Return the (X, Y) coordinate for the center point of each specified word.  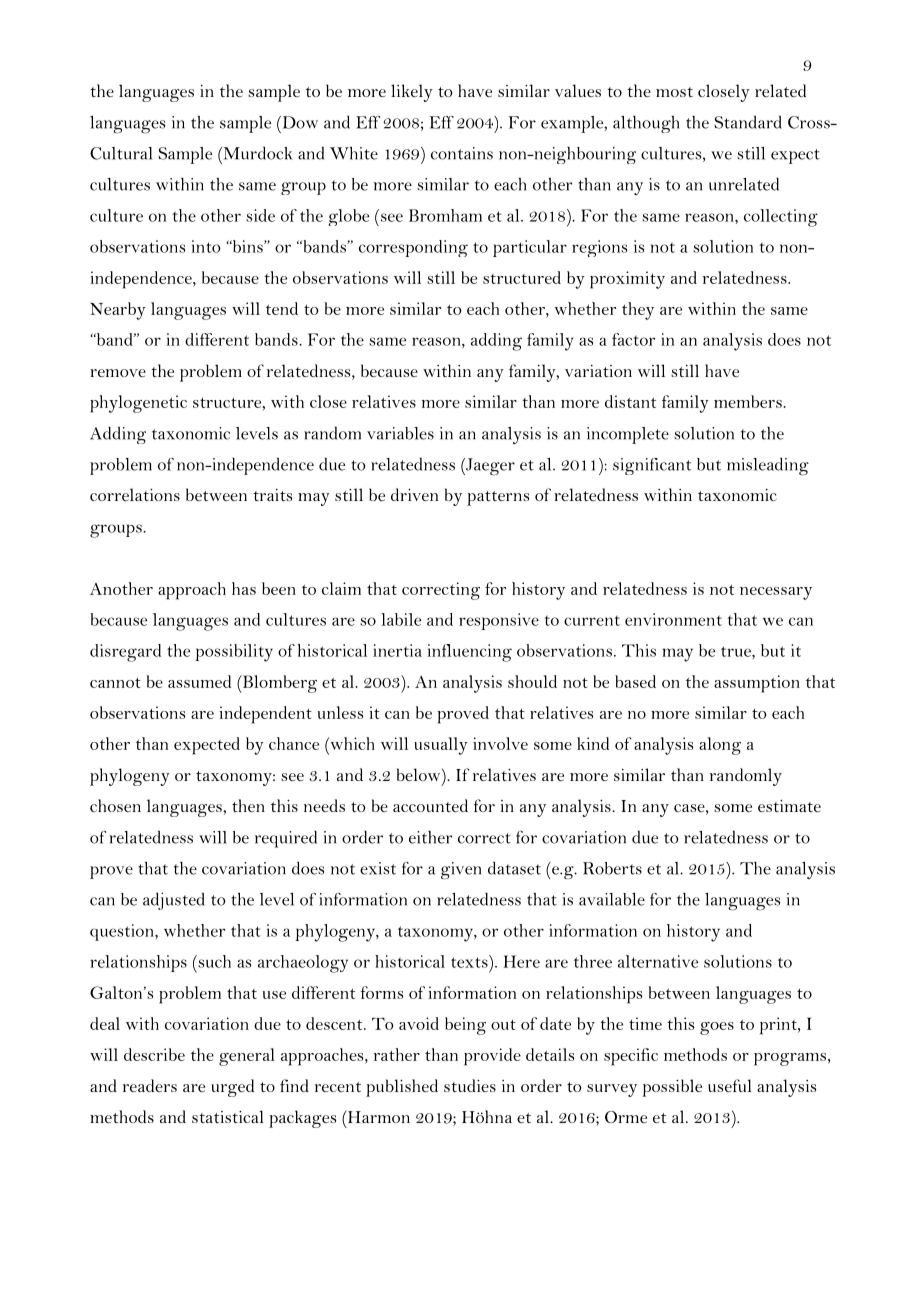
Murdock (257, 153)
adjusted (174, 901)
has (244, 588)
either (431, 837)
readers (150, 1085)
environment (673, 619)
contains (462, 153)
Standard (748, 122)
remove (118, 373)
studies (470, 1085)
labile (401, 619)
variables (400, 433)
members (748, 401)
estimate (789, 806)
